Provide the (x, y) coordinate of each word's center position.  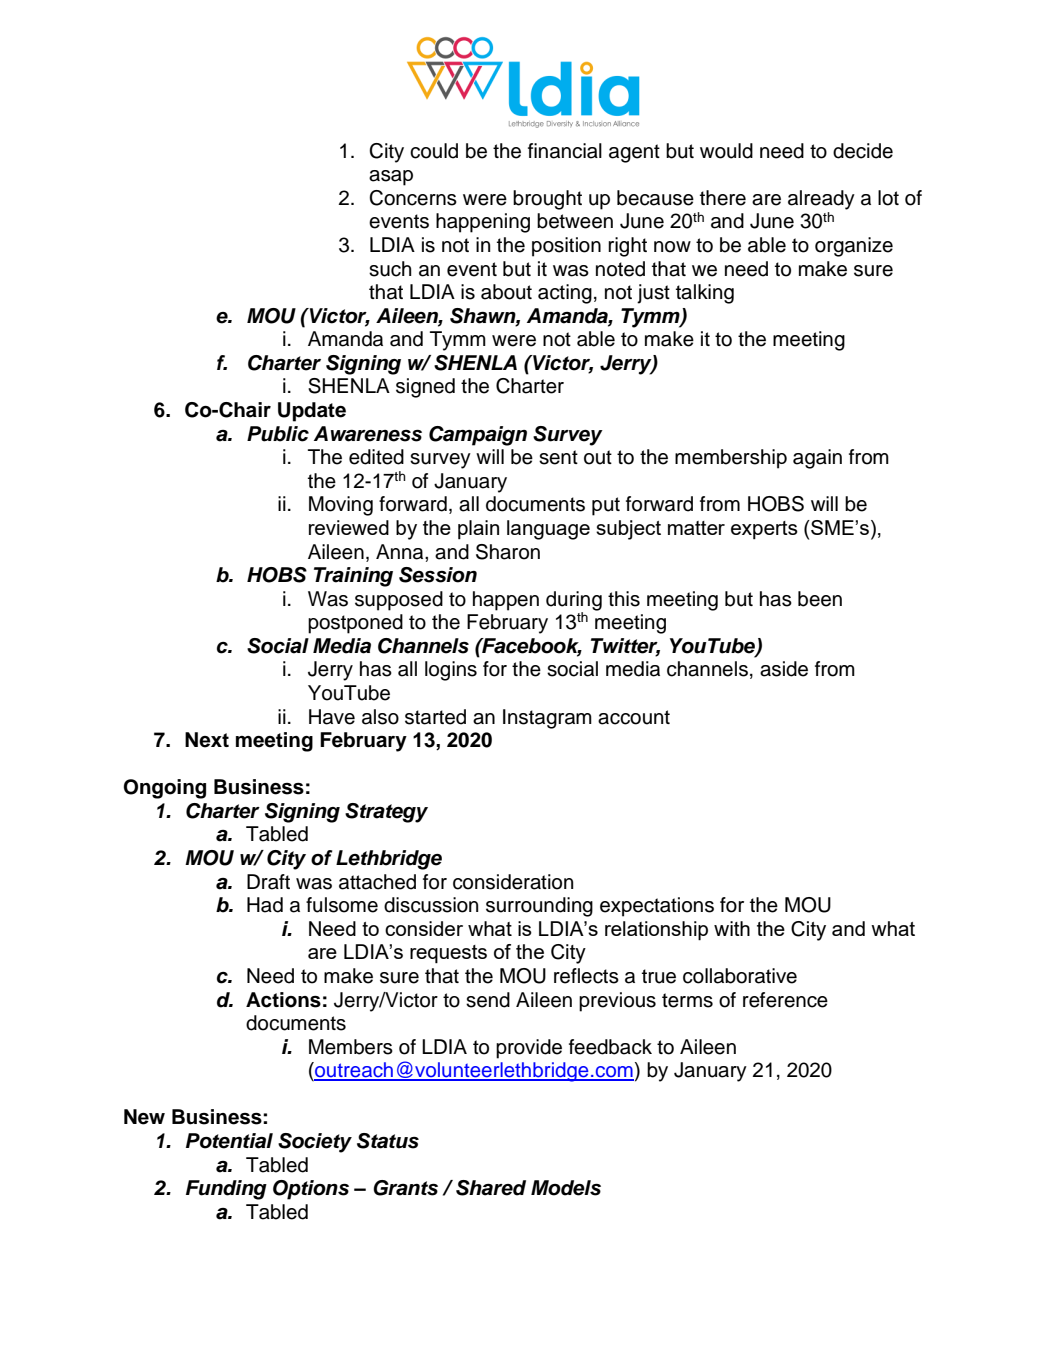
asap (391, 178)
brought (547, 200)
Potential (229, 1141)
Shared (491, 1188)
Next (207, 740)
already (821, 200)
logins (451, 671)
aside (784, 669)
